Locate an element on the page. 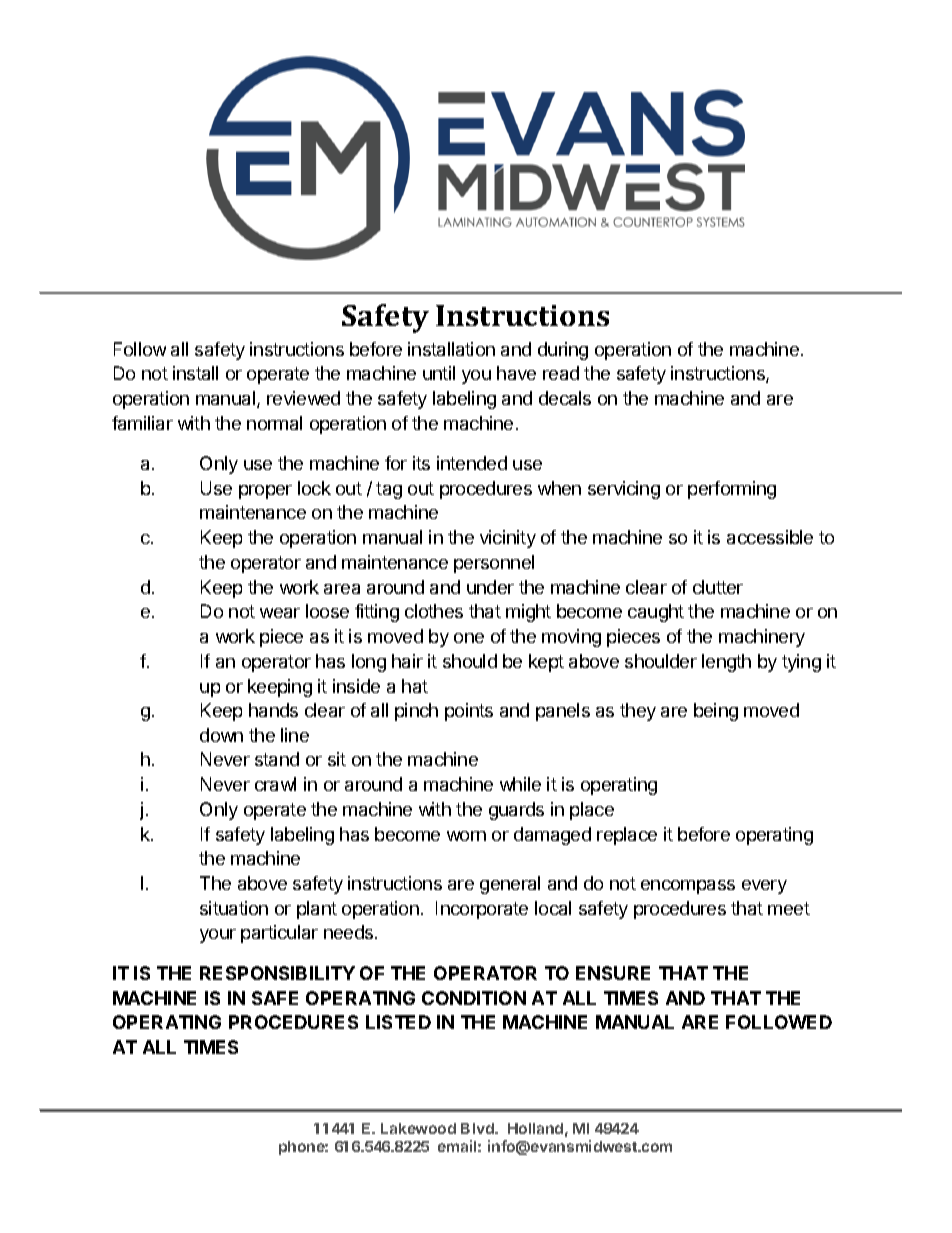  Lakewood is located at coordinates (418, 1128).
